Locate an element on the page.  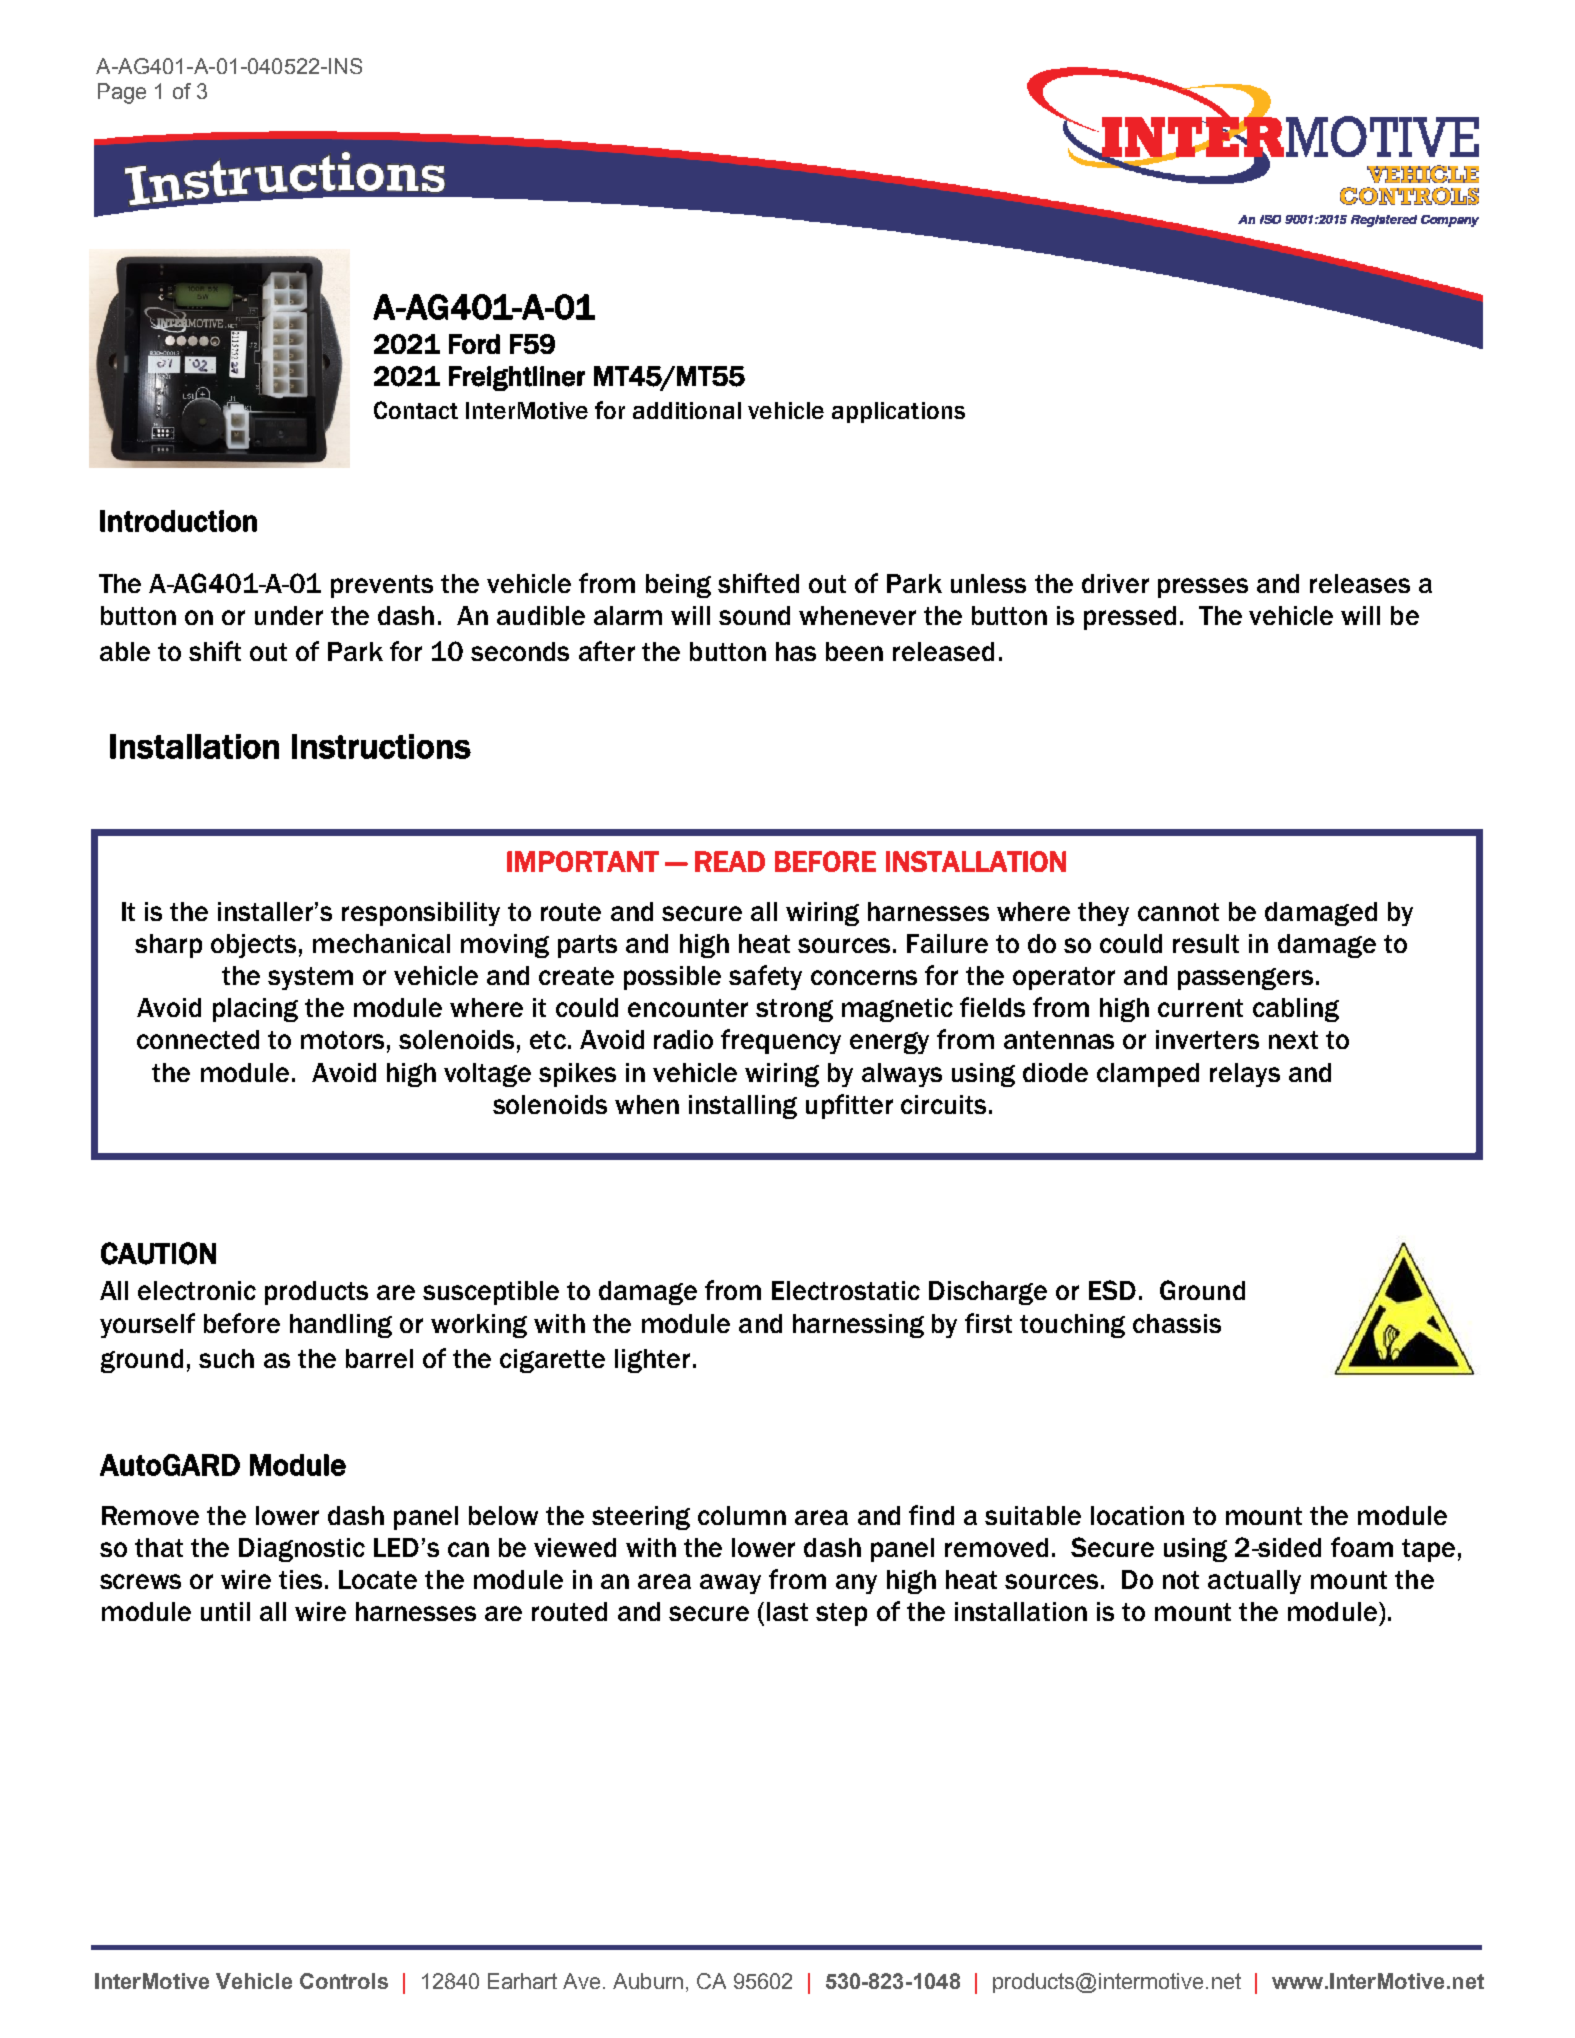
sound is located at coordinates (754, 615).
